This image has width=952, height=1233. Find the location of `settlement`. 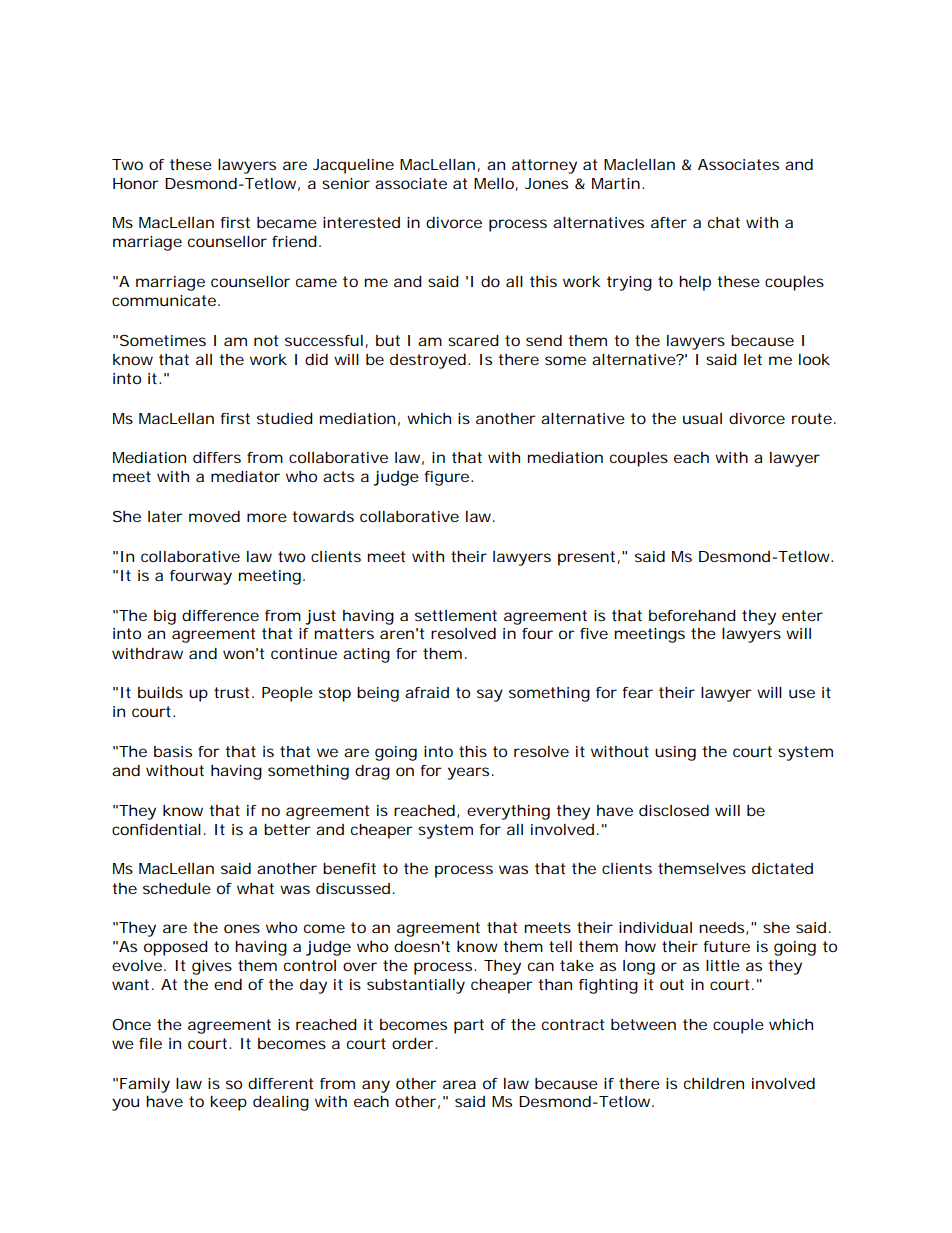

settlement is located at coordinates (456, 615).
